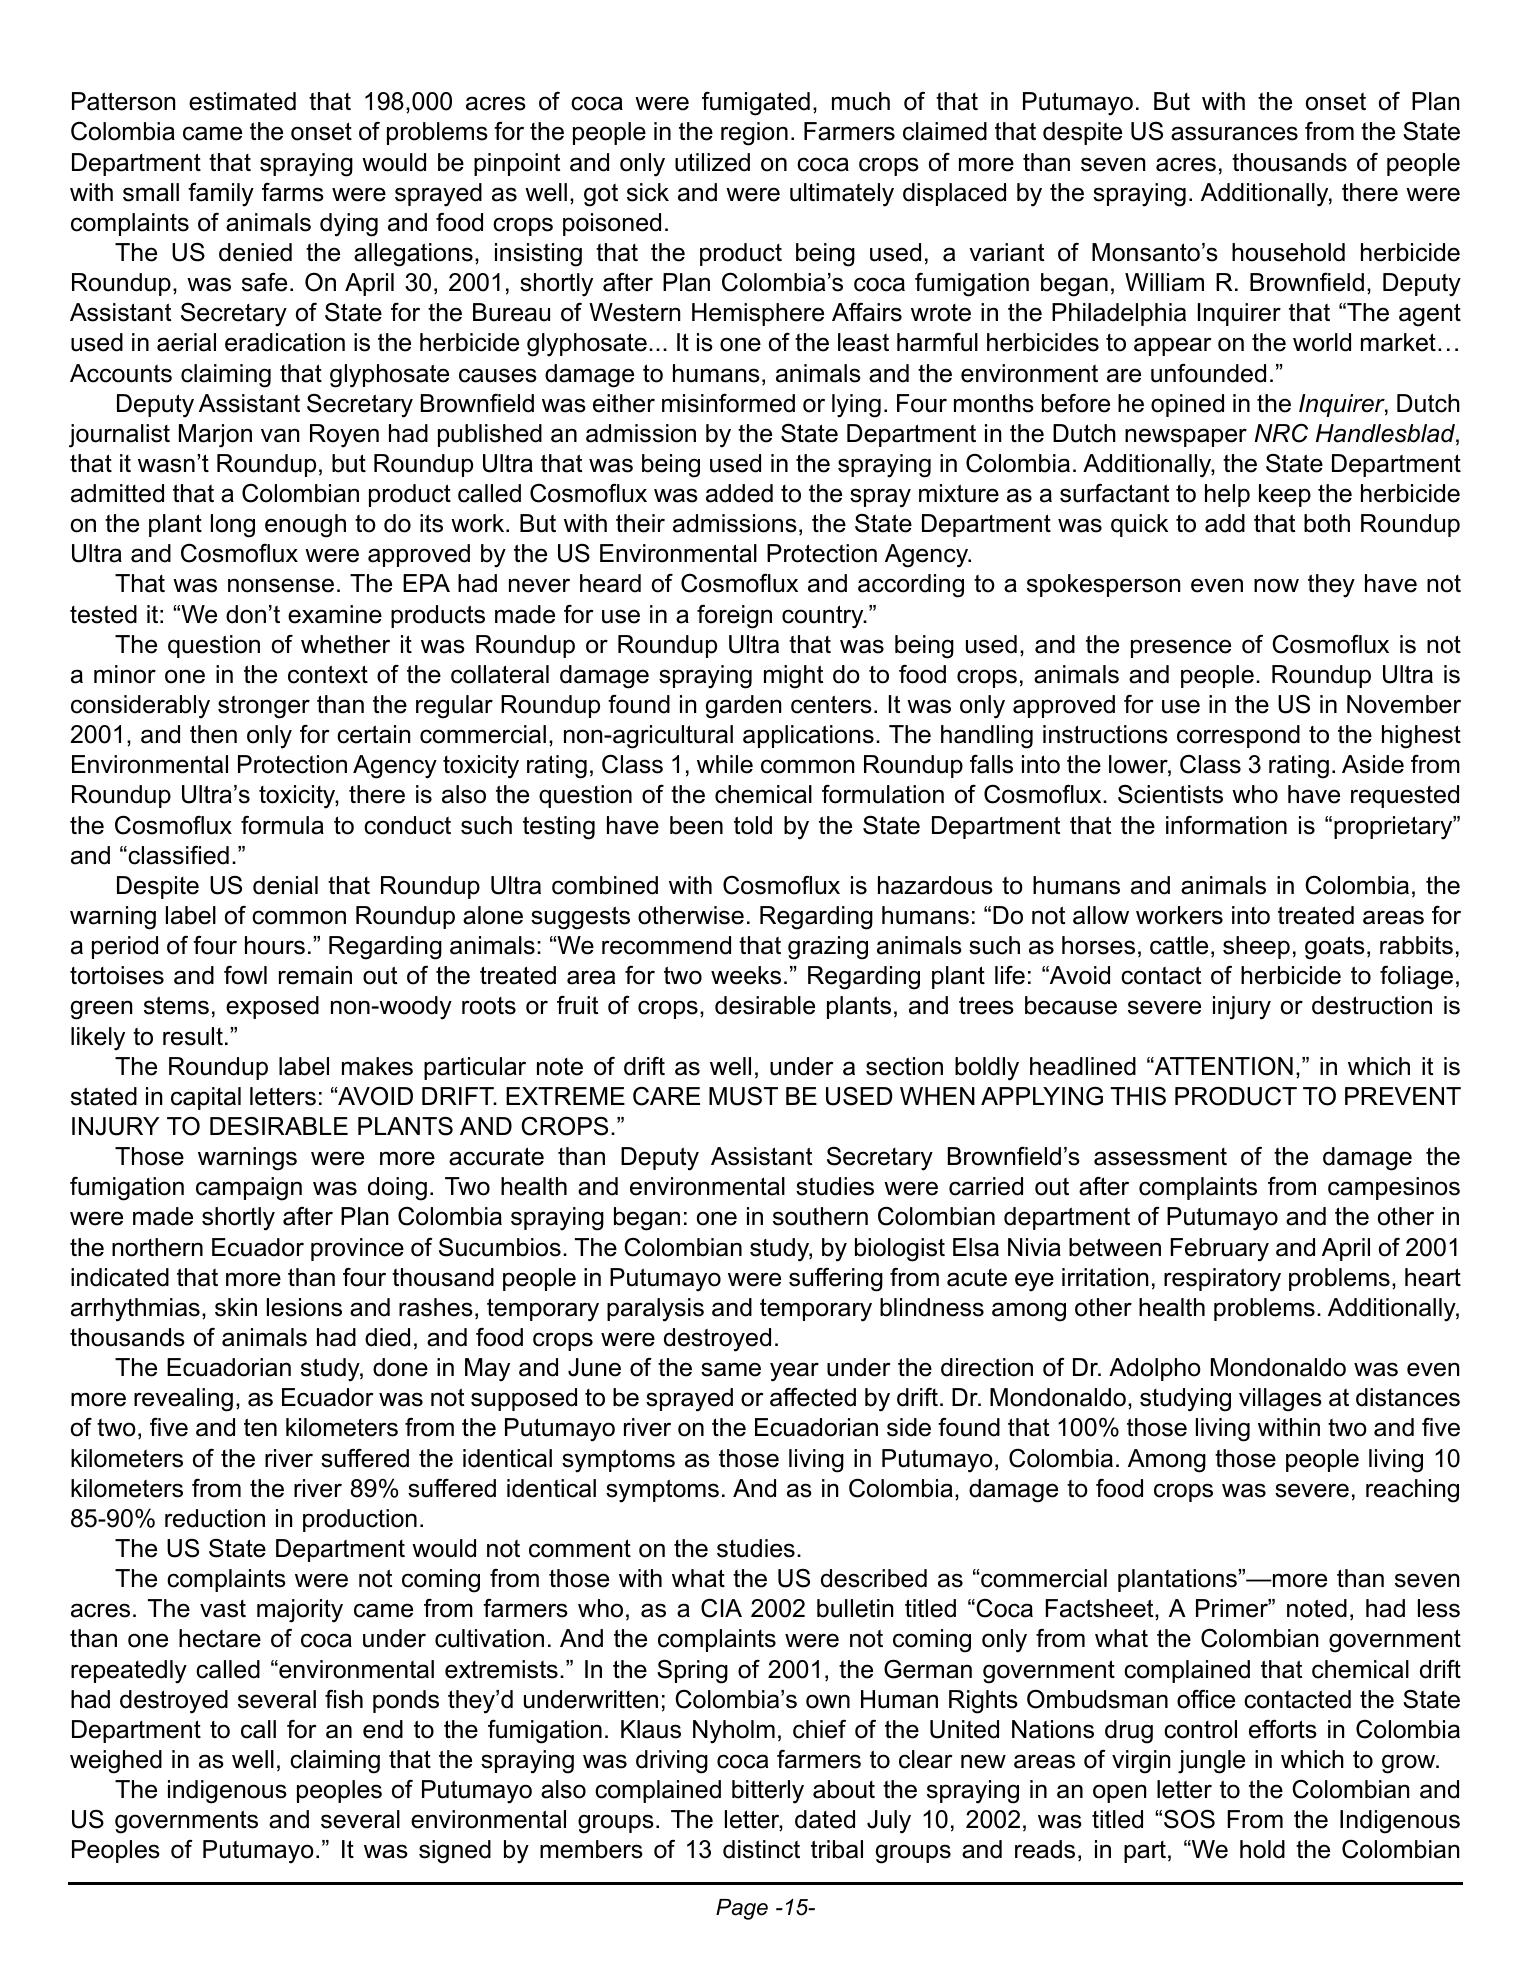 The image size is (1531, 1981). I want to click on region, so click(754, 134).
